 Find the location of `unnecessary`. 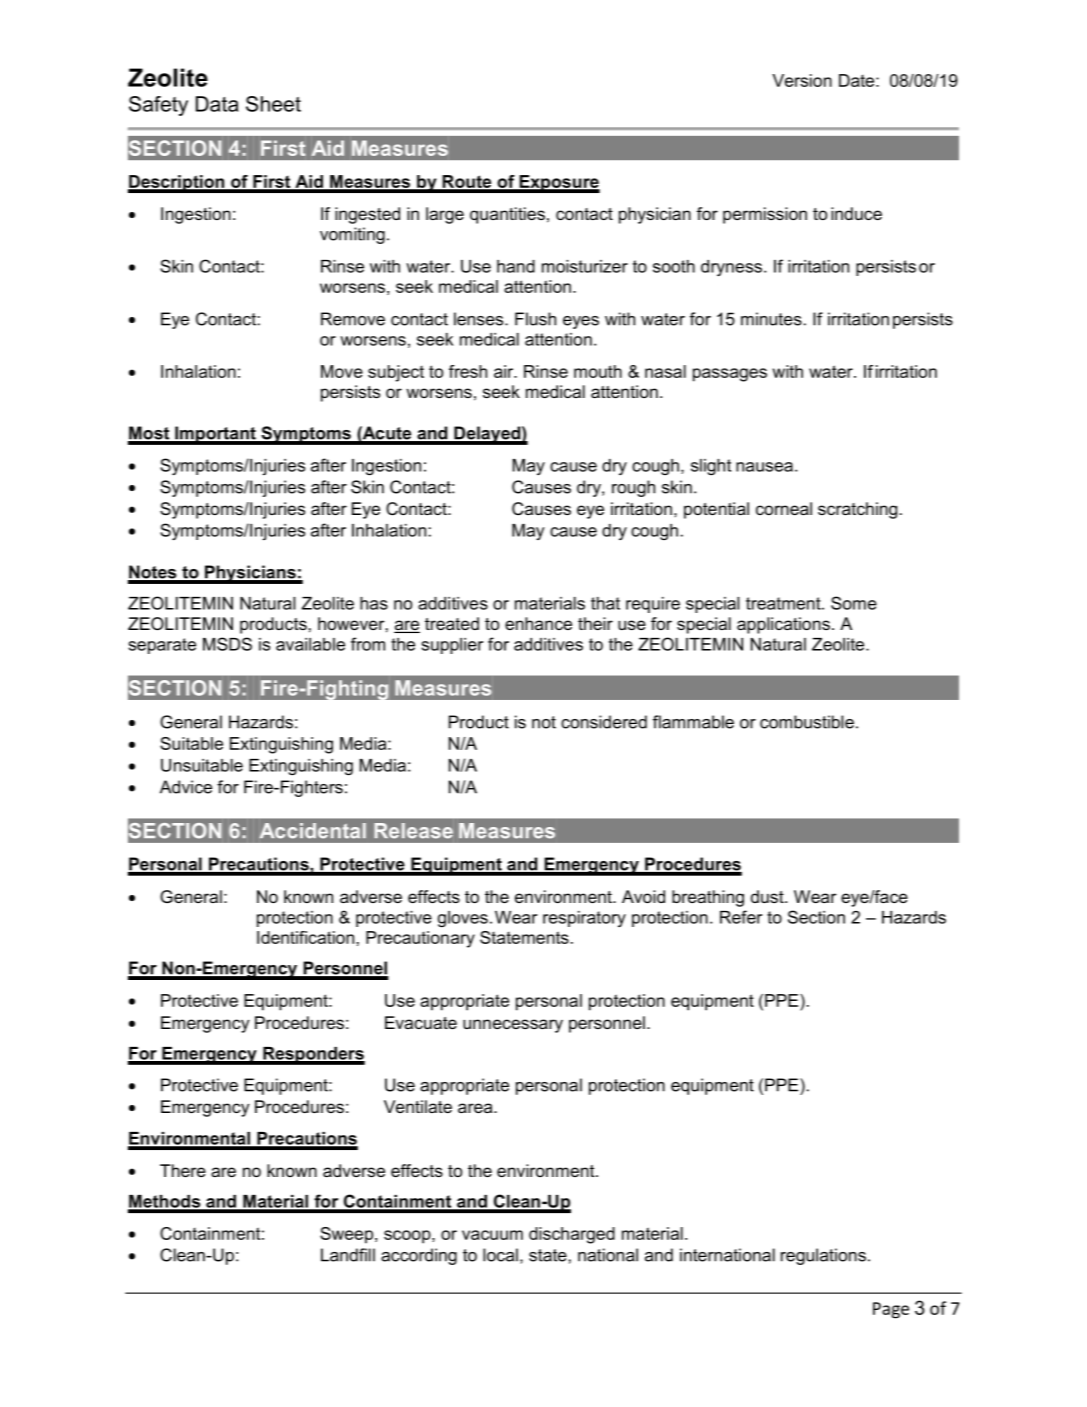

unnecessary is located at coordinates (513, 1026).
